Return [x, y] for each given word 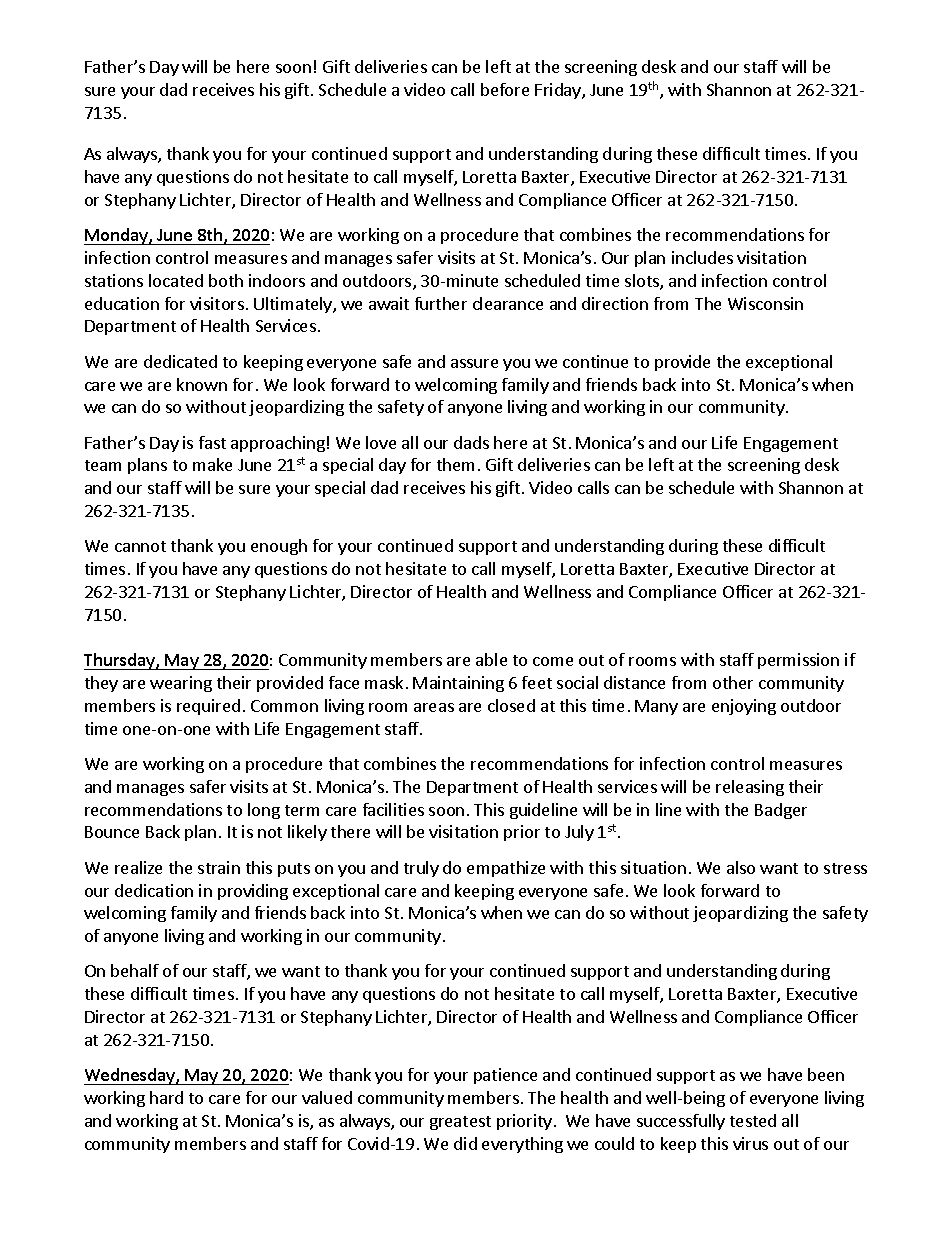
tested [753, 1120]
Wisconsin [765, 303]
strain [219, 867]
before [505, 89]
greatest [460, 1123]
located [176, 280]
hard [166, 1097]
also [741, 867]
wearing [181, 684]
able [491, 659]
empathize [506, 869]
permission [798, 661]
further [441, 303]
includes [702, 257]
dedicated [180, 361]
